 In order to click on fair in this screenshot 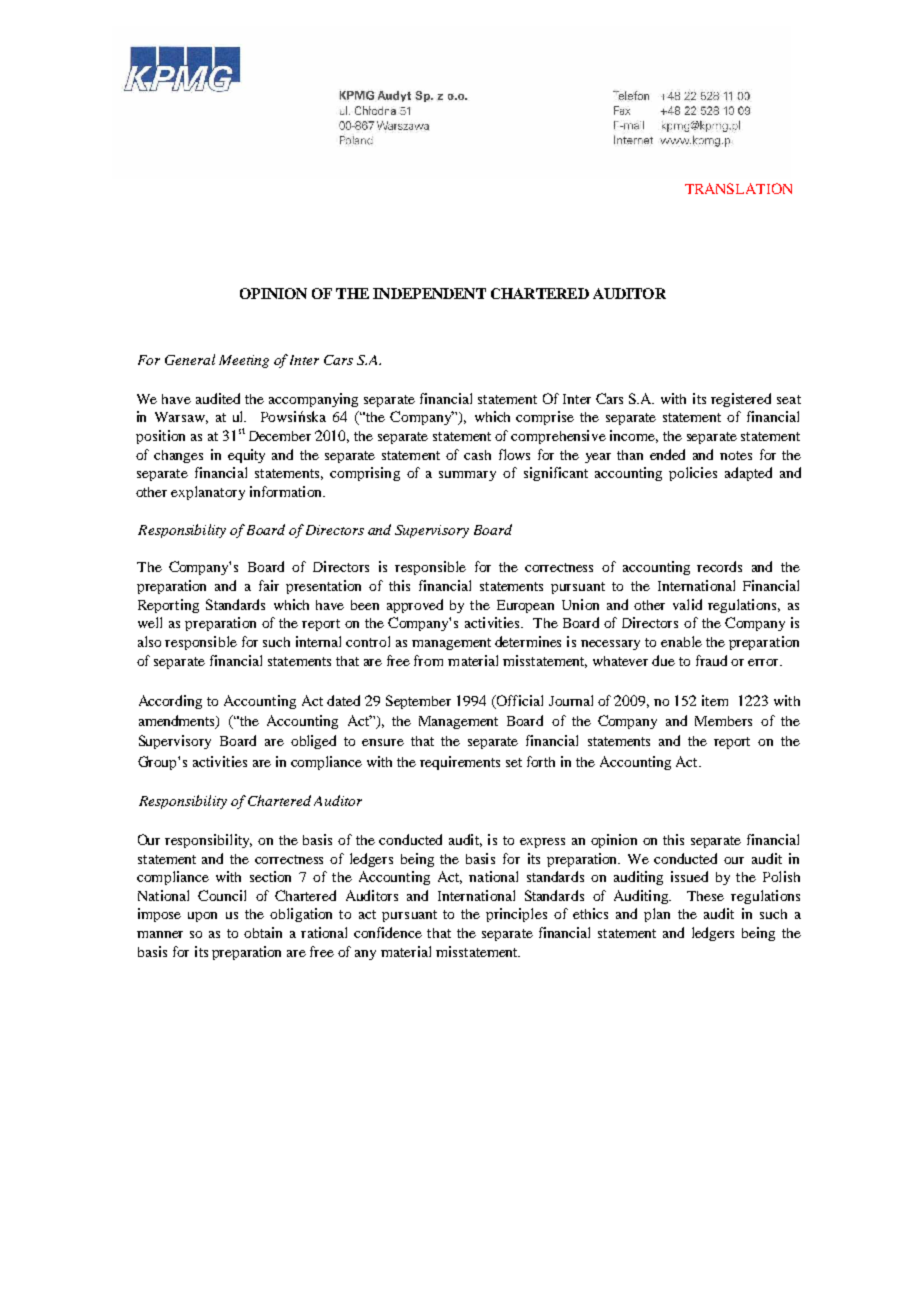, I will do `click(269, 585)`.
